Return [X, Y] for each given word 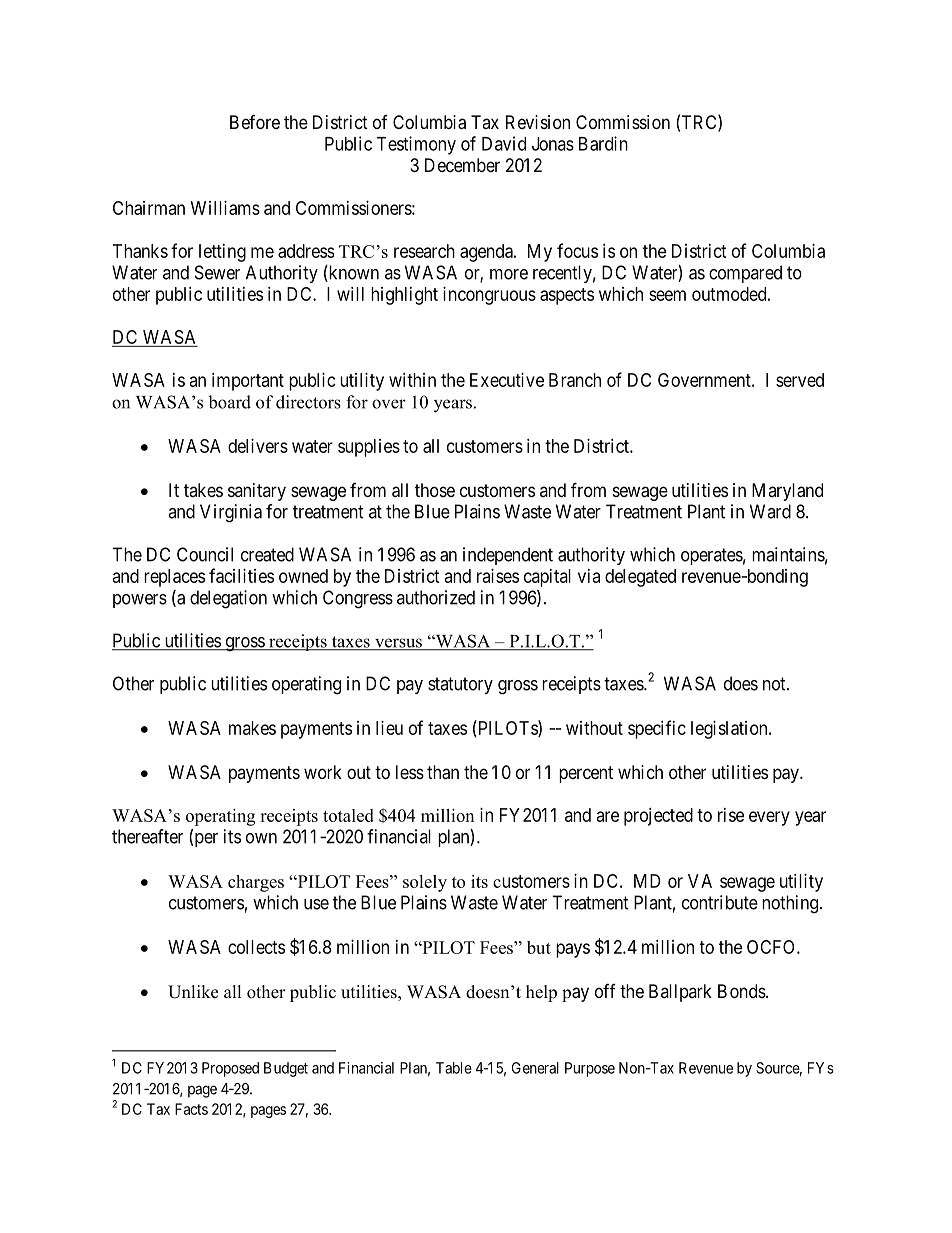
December [462, 165]
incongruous [489, 296]
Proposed [230, 1069]
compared [745, 274]
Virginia [231, 513]
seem [667, 295]
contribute [720, 902]
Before [255, 122]
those [435, 490]
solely [425, 883]
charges [256, 883]
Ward [770, 511]
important [248, 382]
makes [252, 728]
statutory [460, 685]
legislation [730, 730]
